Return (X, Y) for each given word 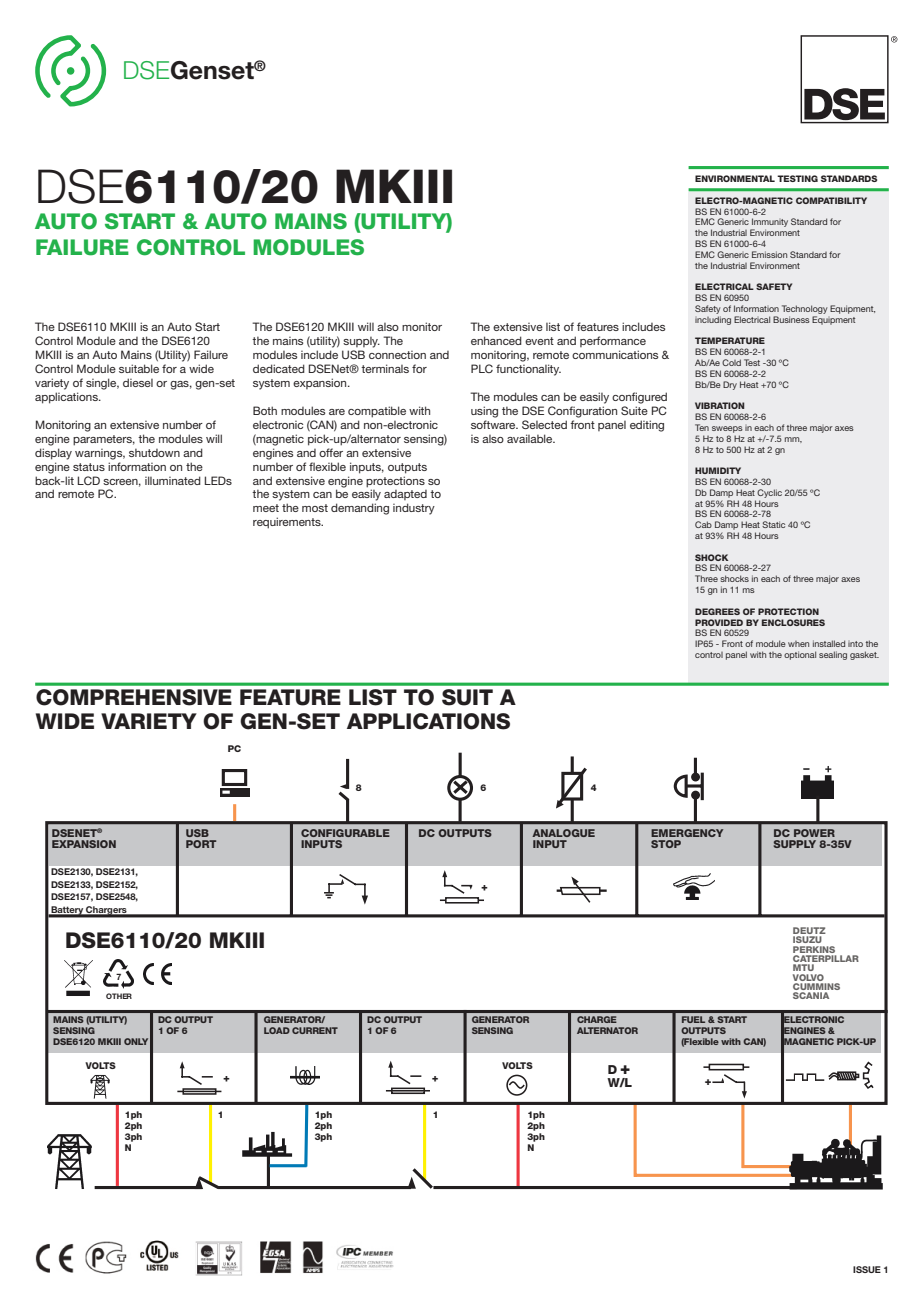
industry (414, 509)
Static (773, 524)
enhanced (496, 340)
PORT (201, 844)
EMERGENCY (687, 833)
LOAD (277, 1030)
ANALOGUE (563, 833)
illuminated (173, 480)
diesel (138, 382)
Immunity (769, 224)
